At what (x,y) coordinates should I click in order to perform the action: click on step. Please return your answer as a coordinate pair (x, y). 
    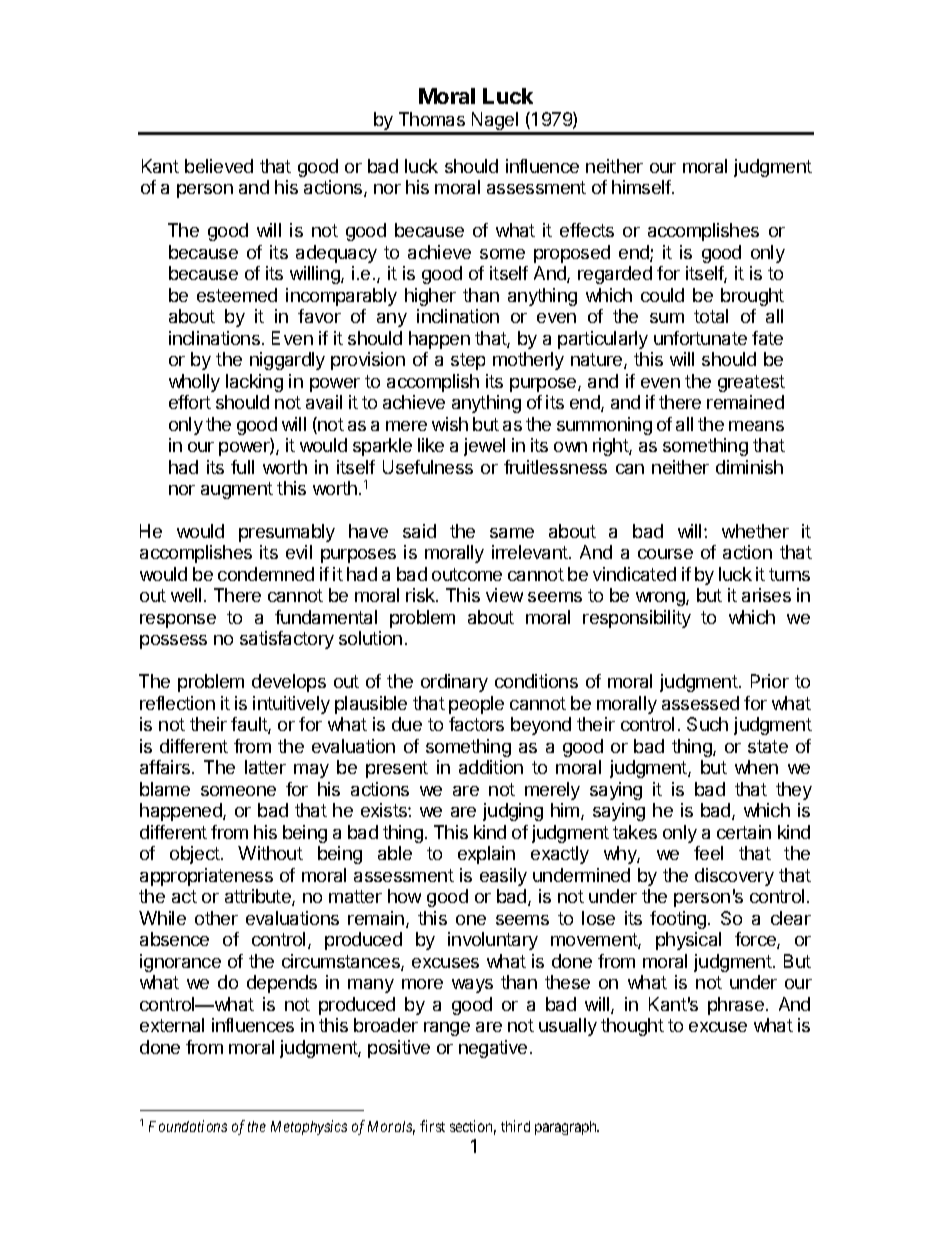
    Looking at the image, I should click on (468, 361).
